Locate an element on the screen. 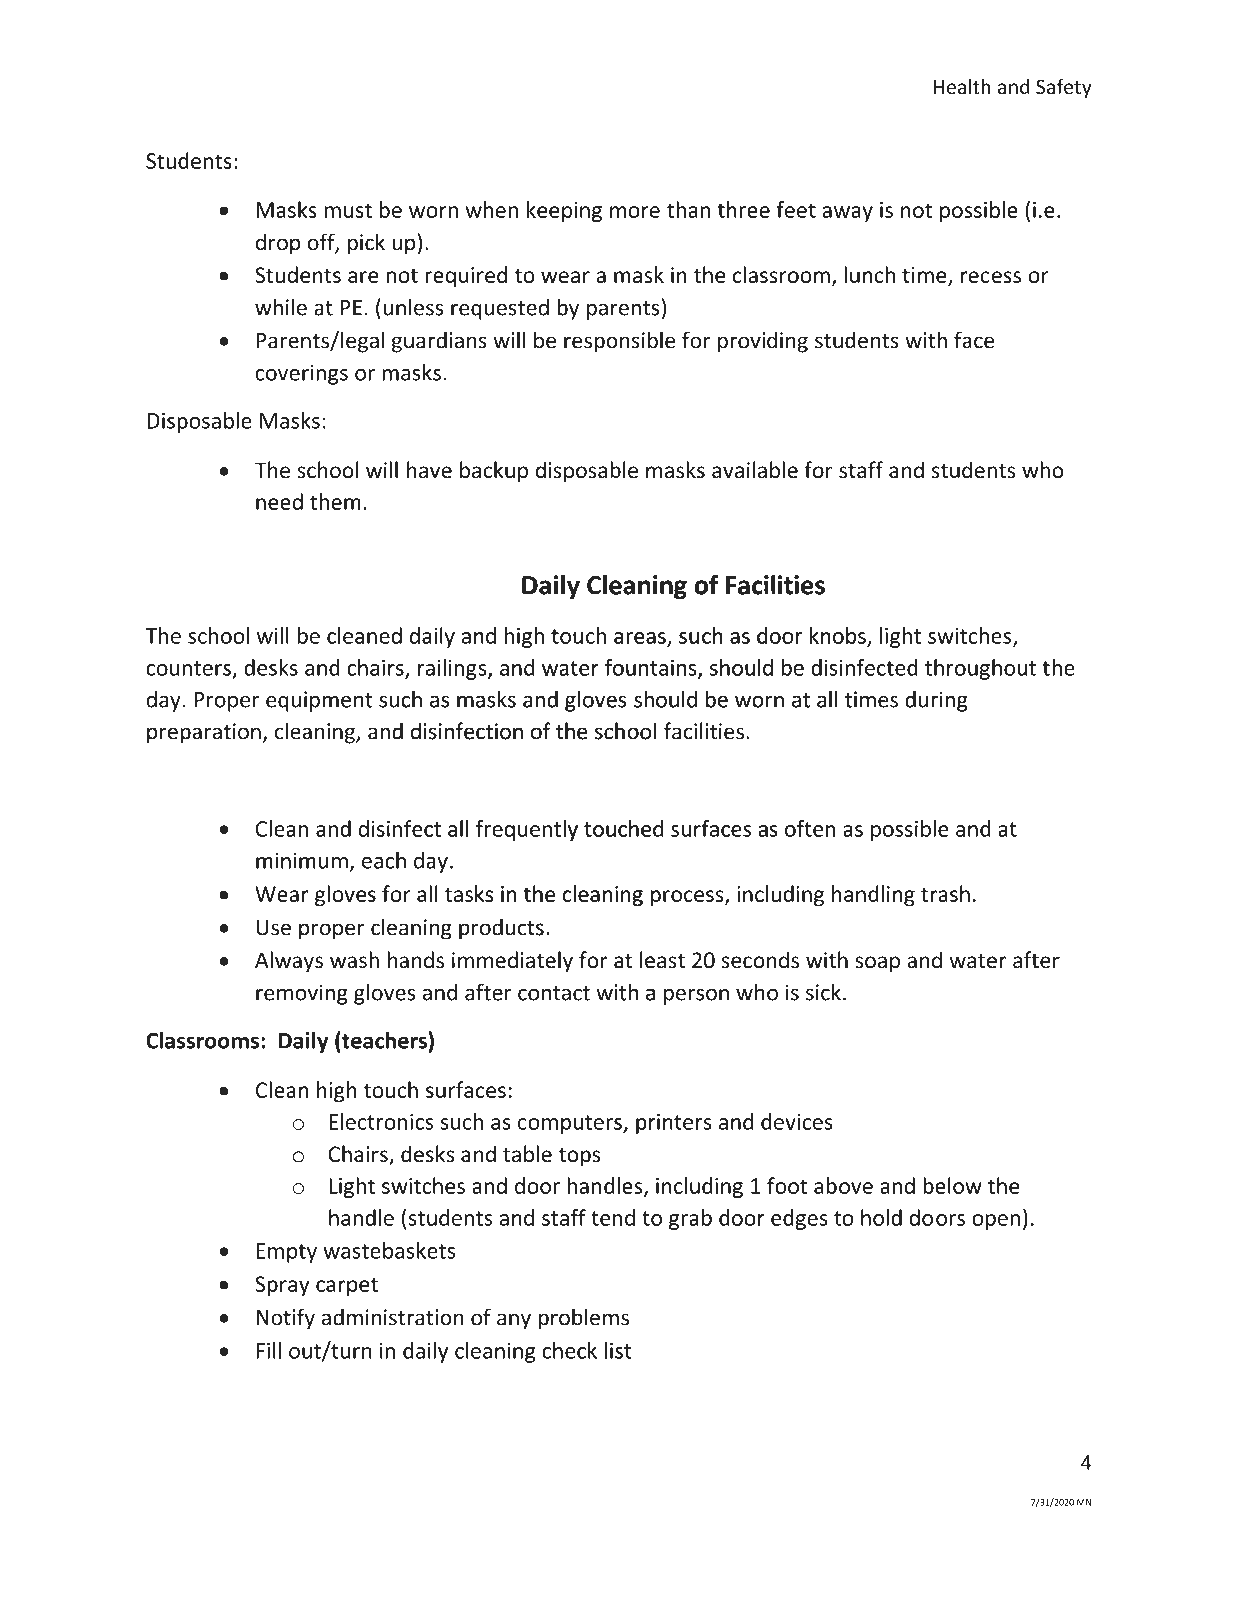 The height and width of the screenshot is (1600, 1237). must is located at coordinates (348, 210).
